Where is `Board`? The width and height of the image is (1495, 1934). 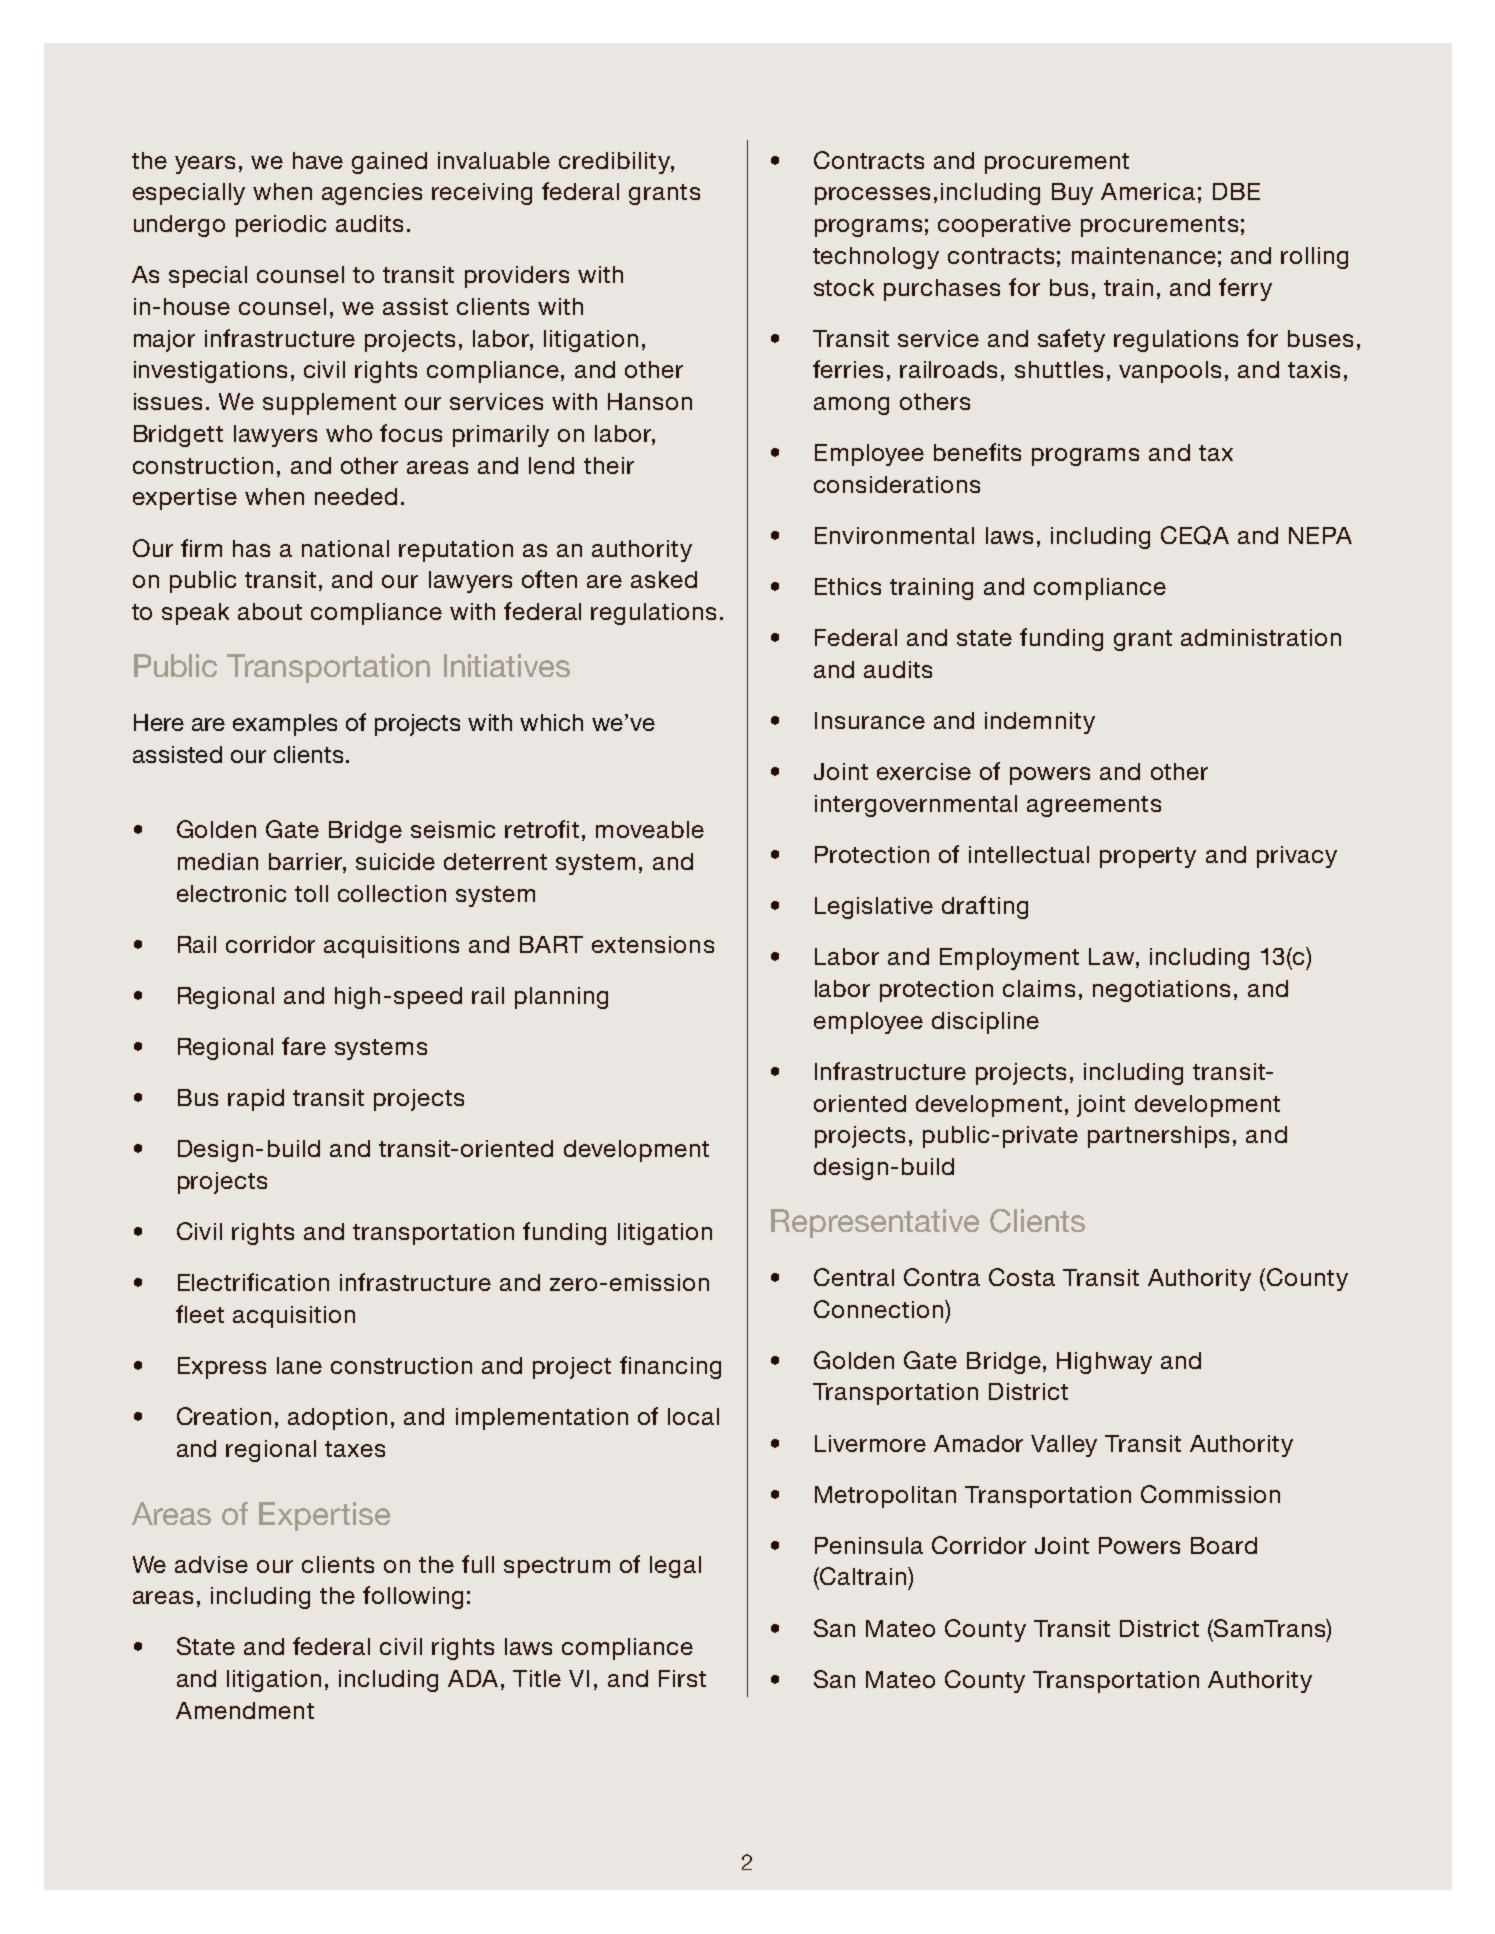
Board is located at coordinates (1224, 1545).
